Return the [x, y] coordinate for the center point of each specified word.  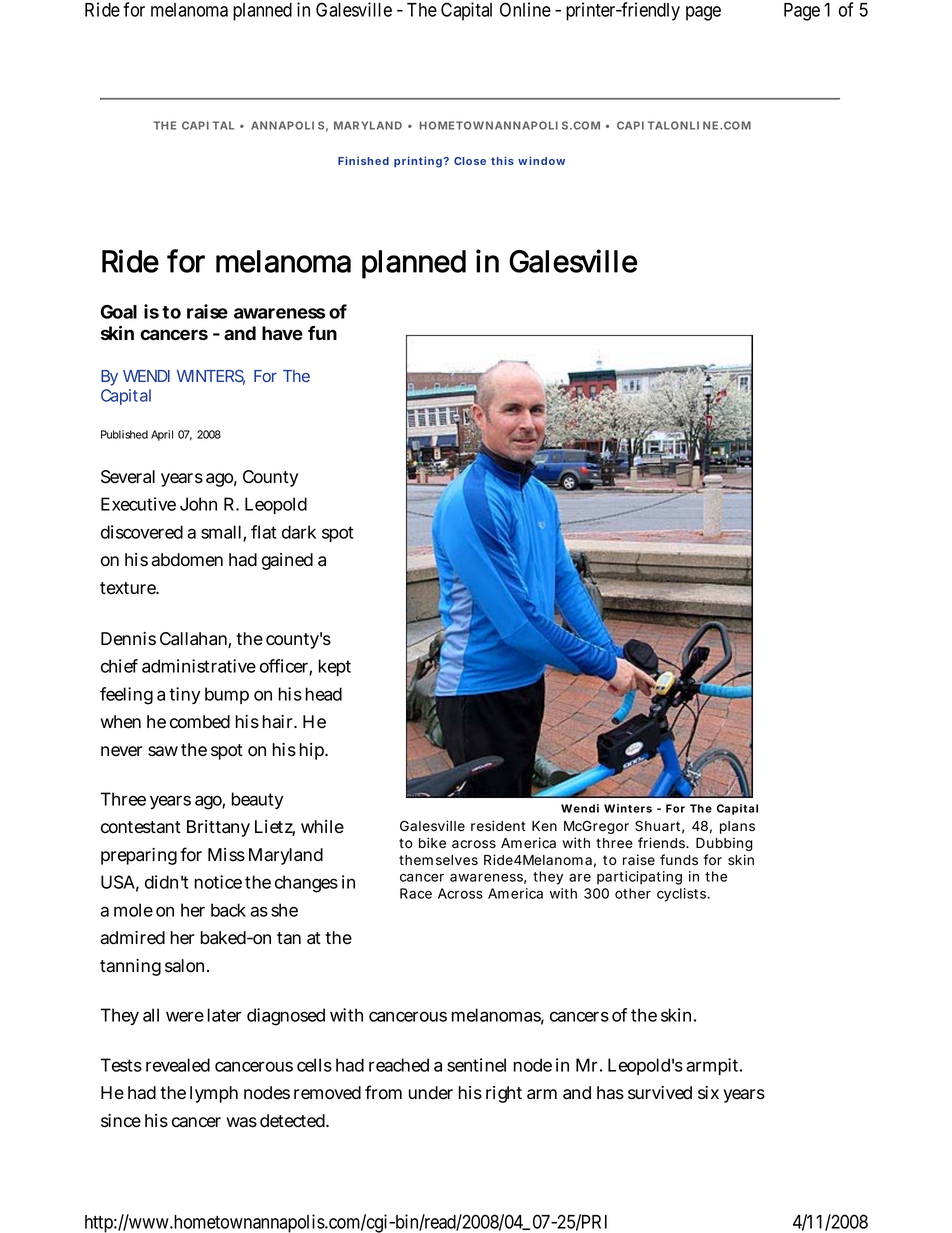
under [431, 1093]
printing [418, 162]
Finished [363, 160]
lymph [214, 1094]
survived [660, 1093]
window [541, 160]
